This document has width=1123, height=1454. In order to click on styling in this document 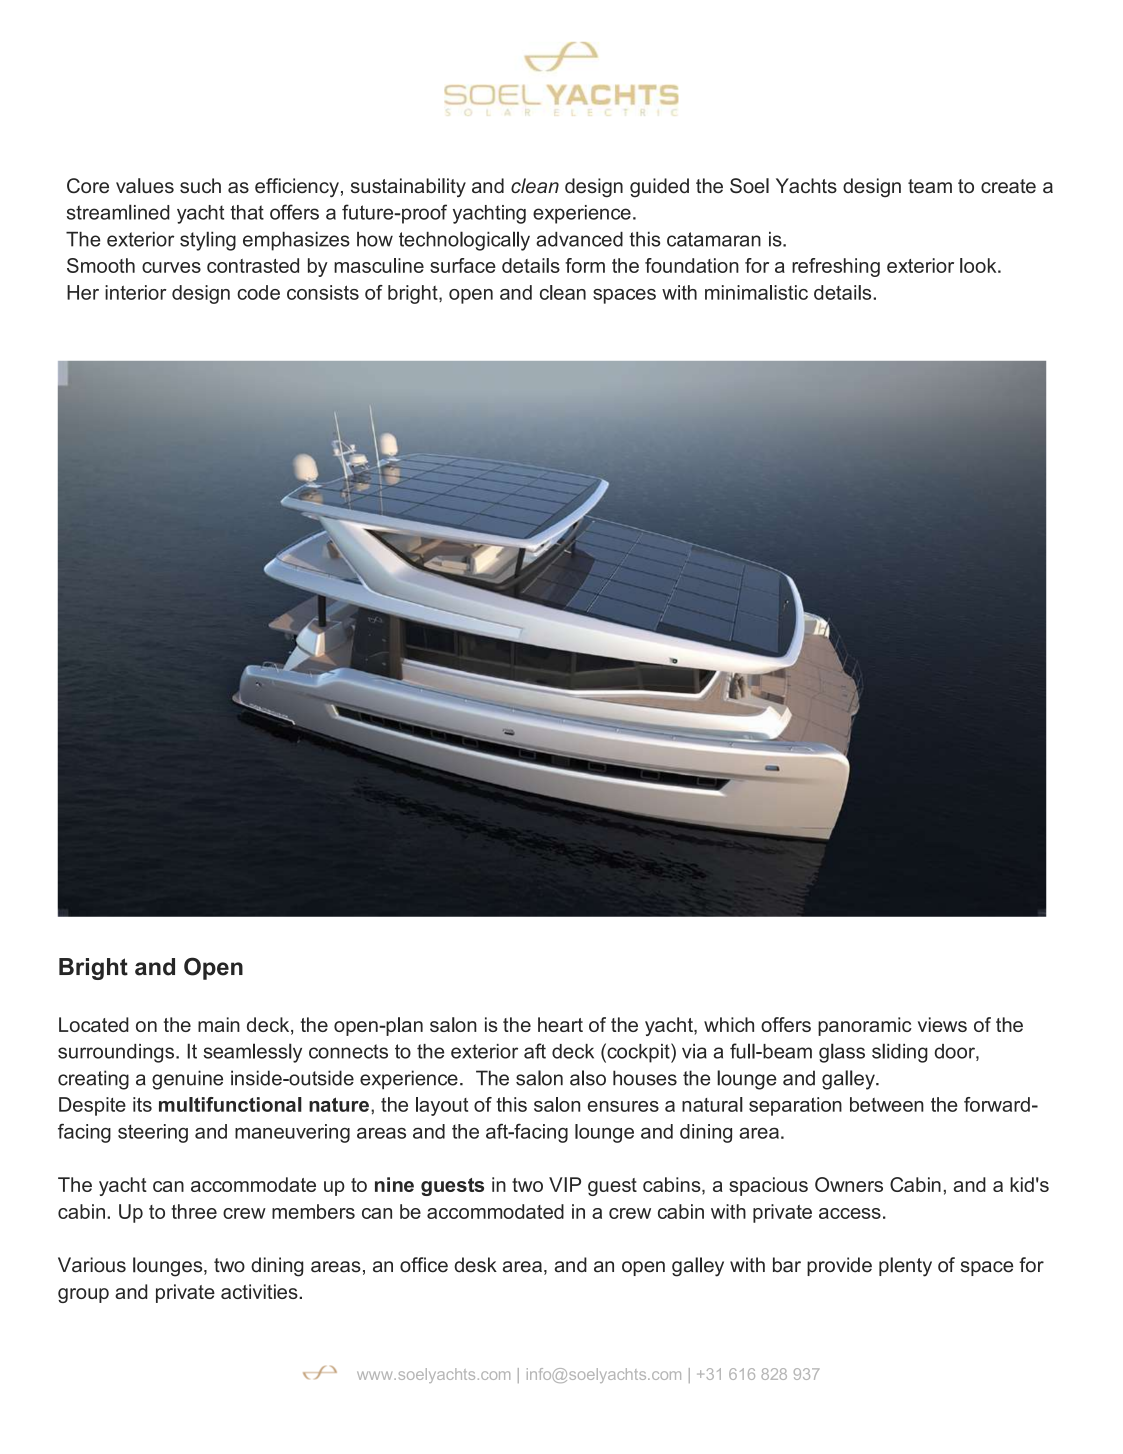, I will do `click(208, 241)`.
